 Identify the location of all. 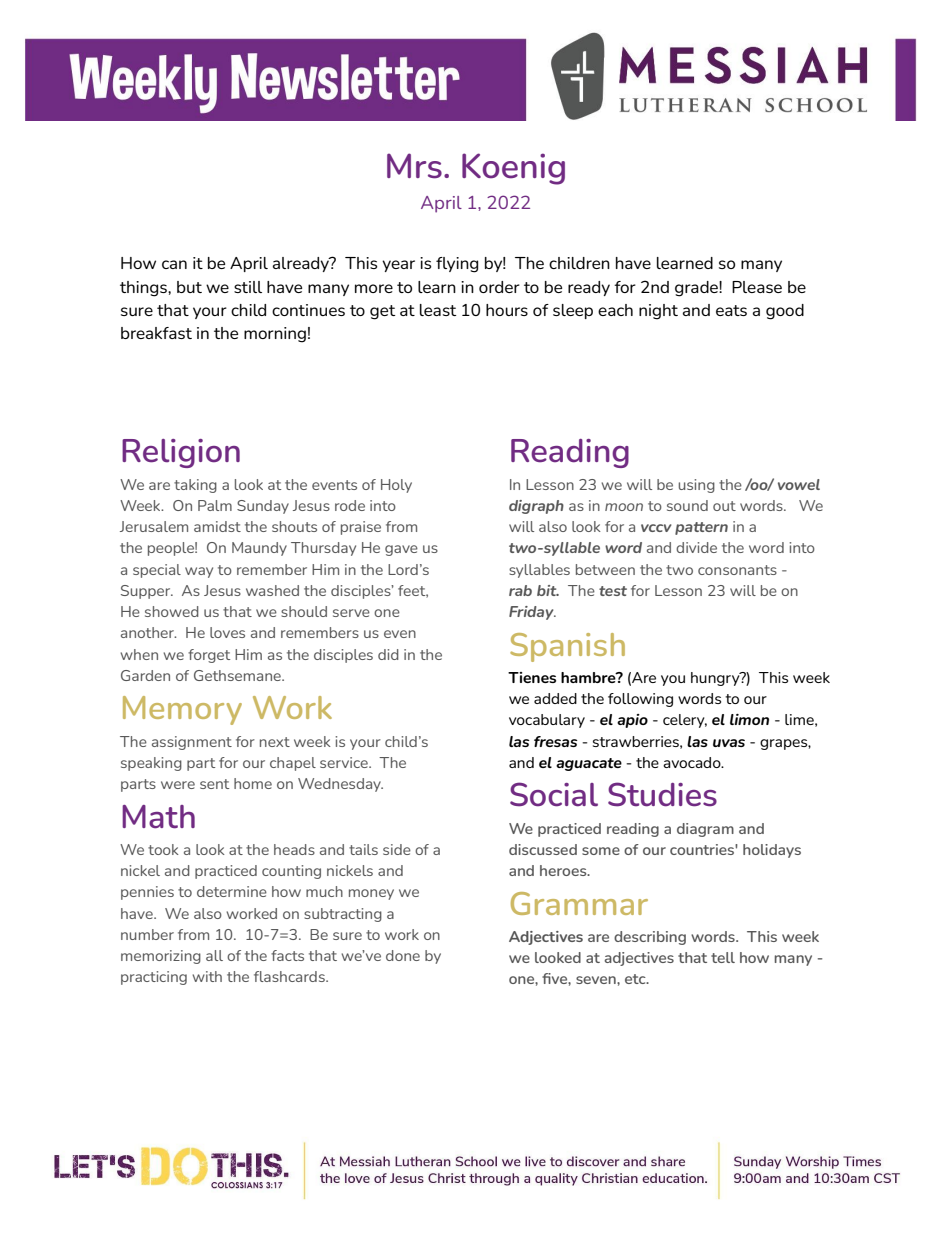
(214, 955).
